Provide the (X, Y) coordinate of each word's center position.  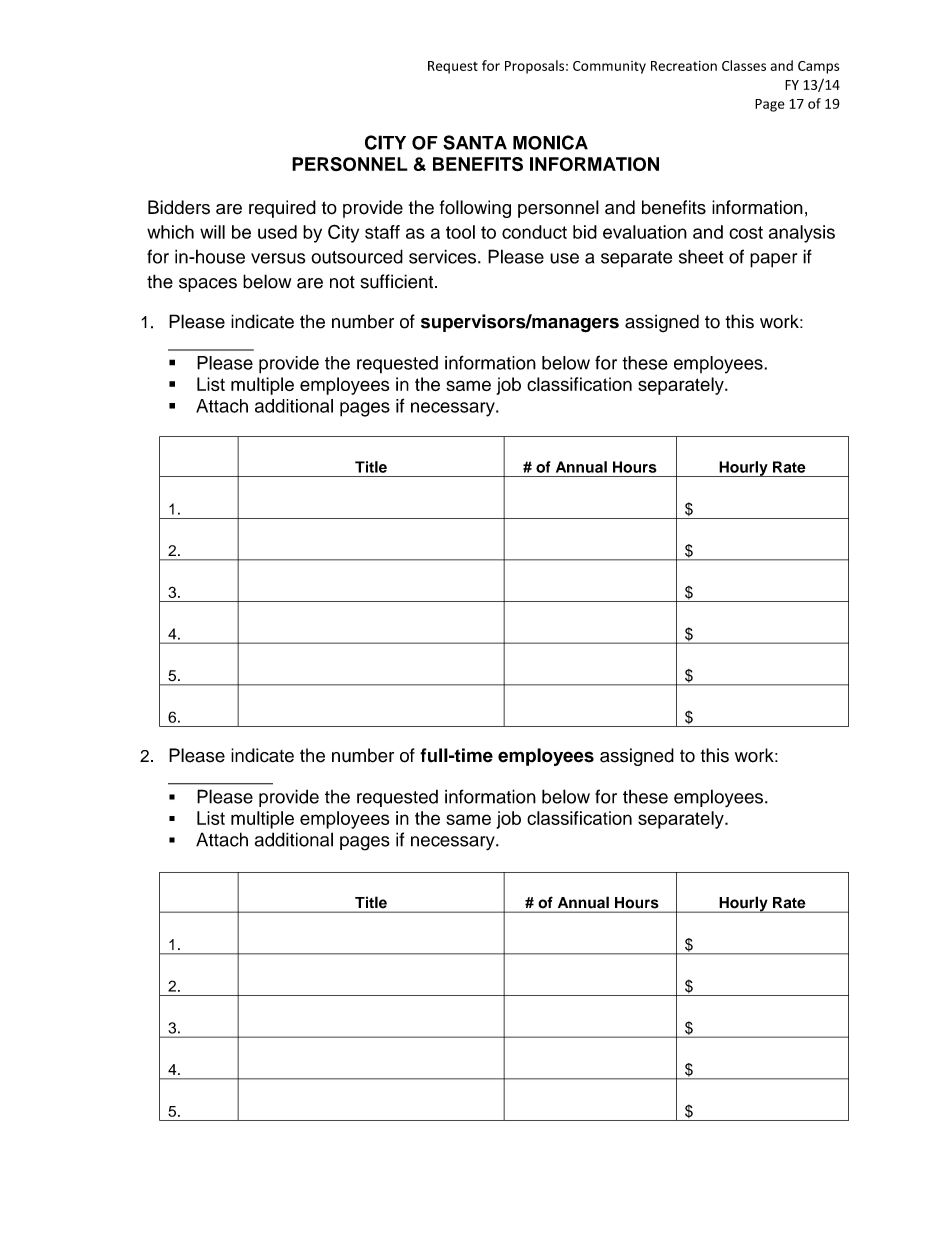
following (475, 209)
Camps (818, 67)
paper (773, 260)
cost (746, 232)
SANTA (475, 142)
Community (609, 67)
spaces (208, 285)
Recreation (684, 66)
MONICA (550, 142)
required (282, 209)
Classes (744, 65)
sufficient (398, 281)
